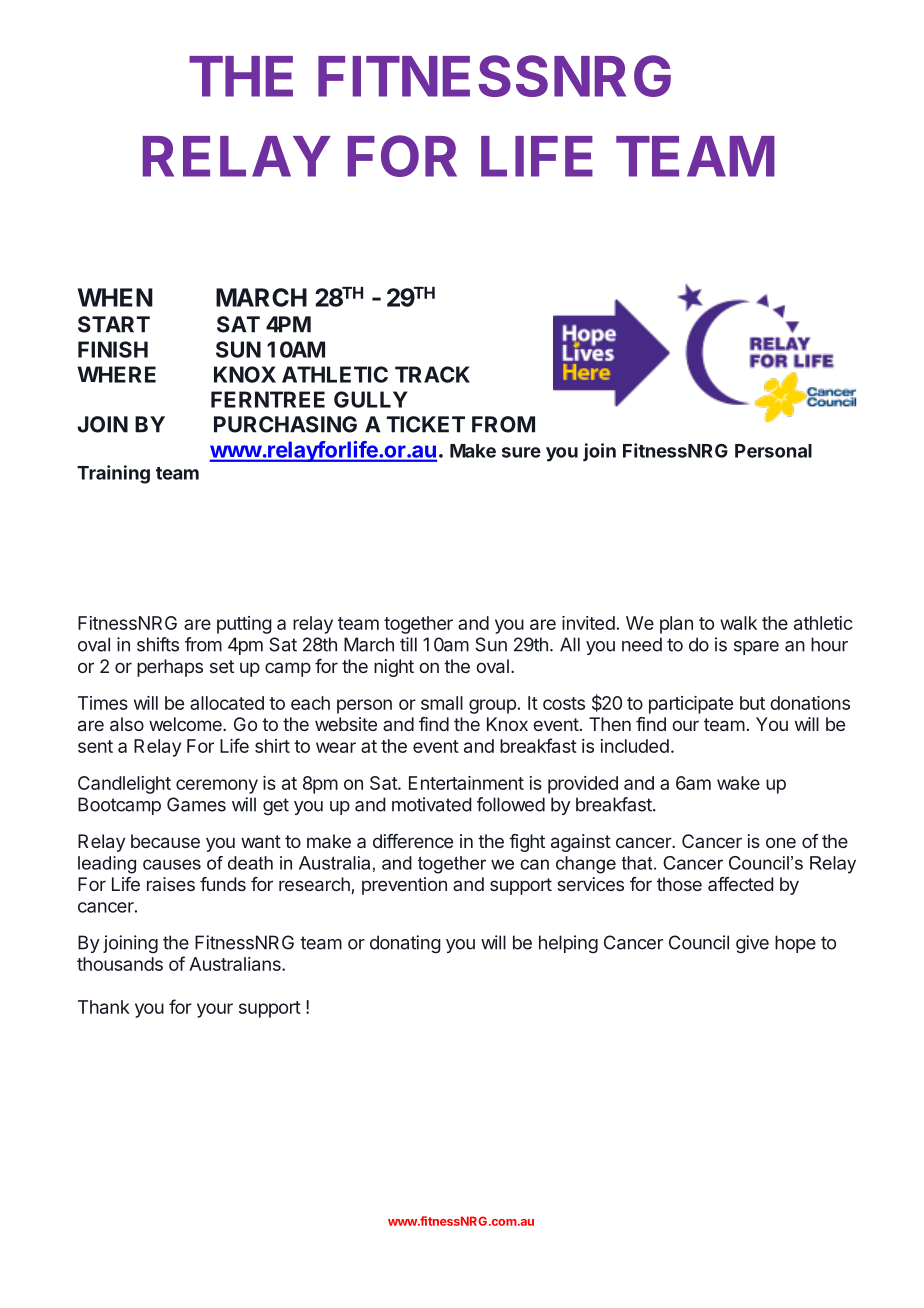 The width and height of the screenshot is (924, 1308). Describe the element at coordinates (521, 452) in the screenshot. I see `sure` at that location.
